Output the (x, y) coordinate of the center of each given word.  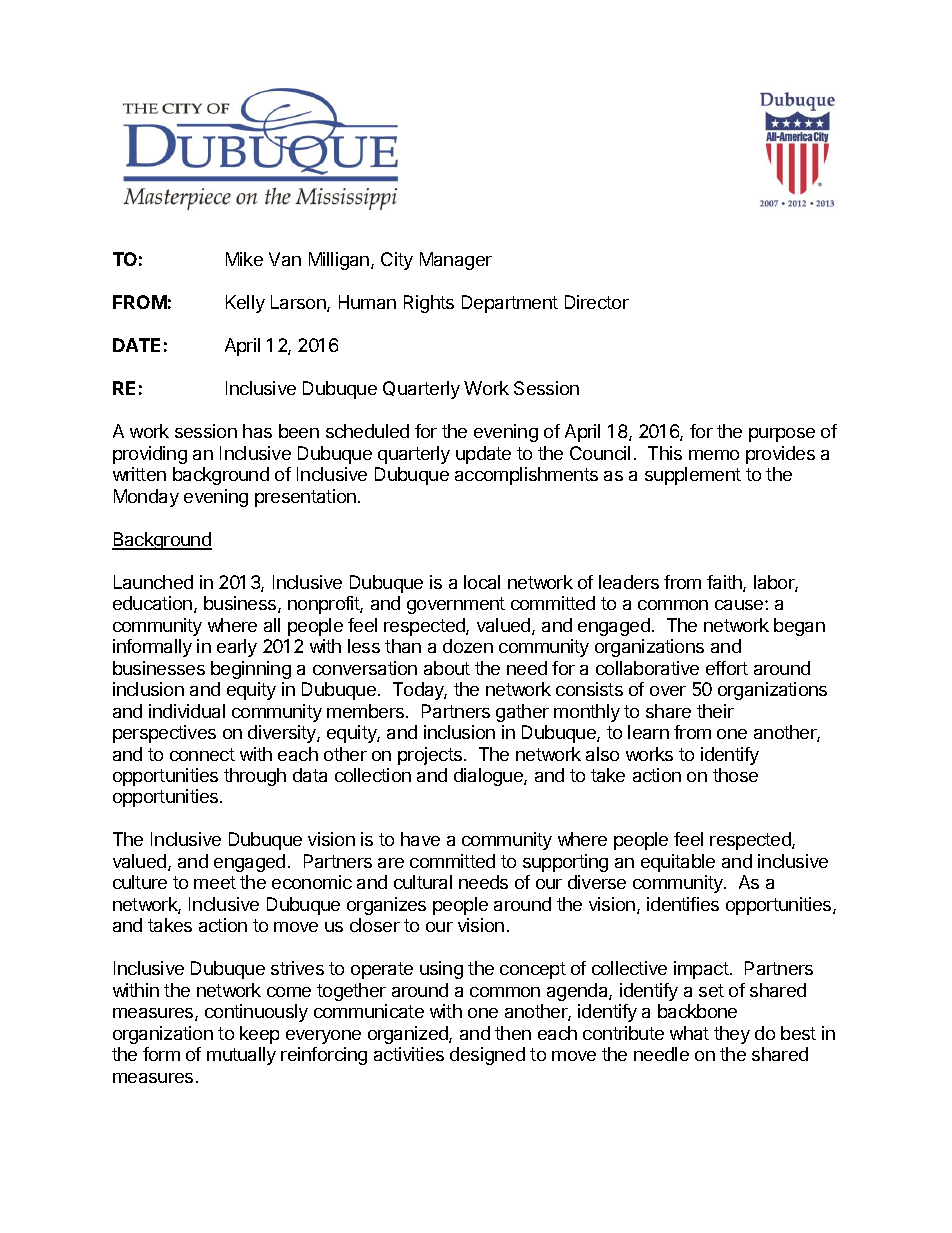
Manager (456, 261)
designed (487, 1056)
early (237, 648)
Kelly (245, 304)
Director (597, 302)
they (732, 1035)
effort (727, 668)
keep (259, 1035)
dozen (468, 646)
